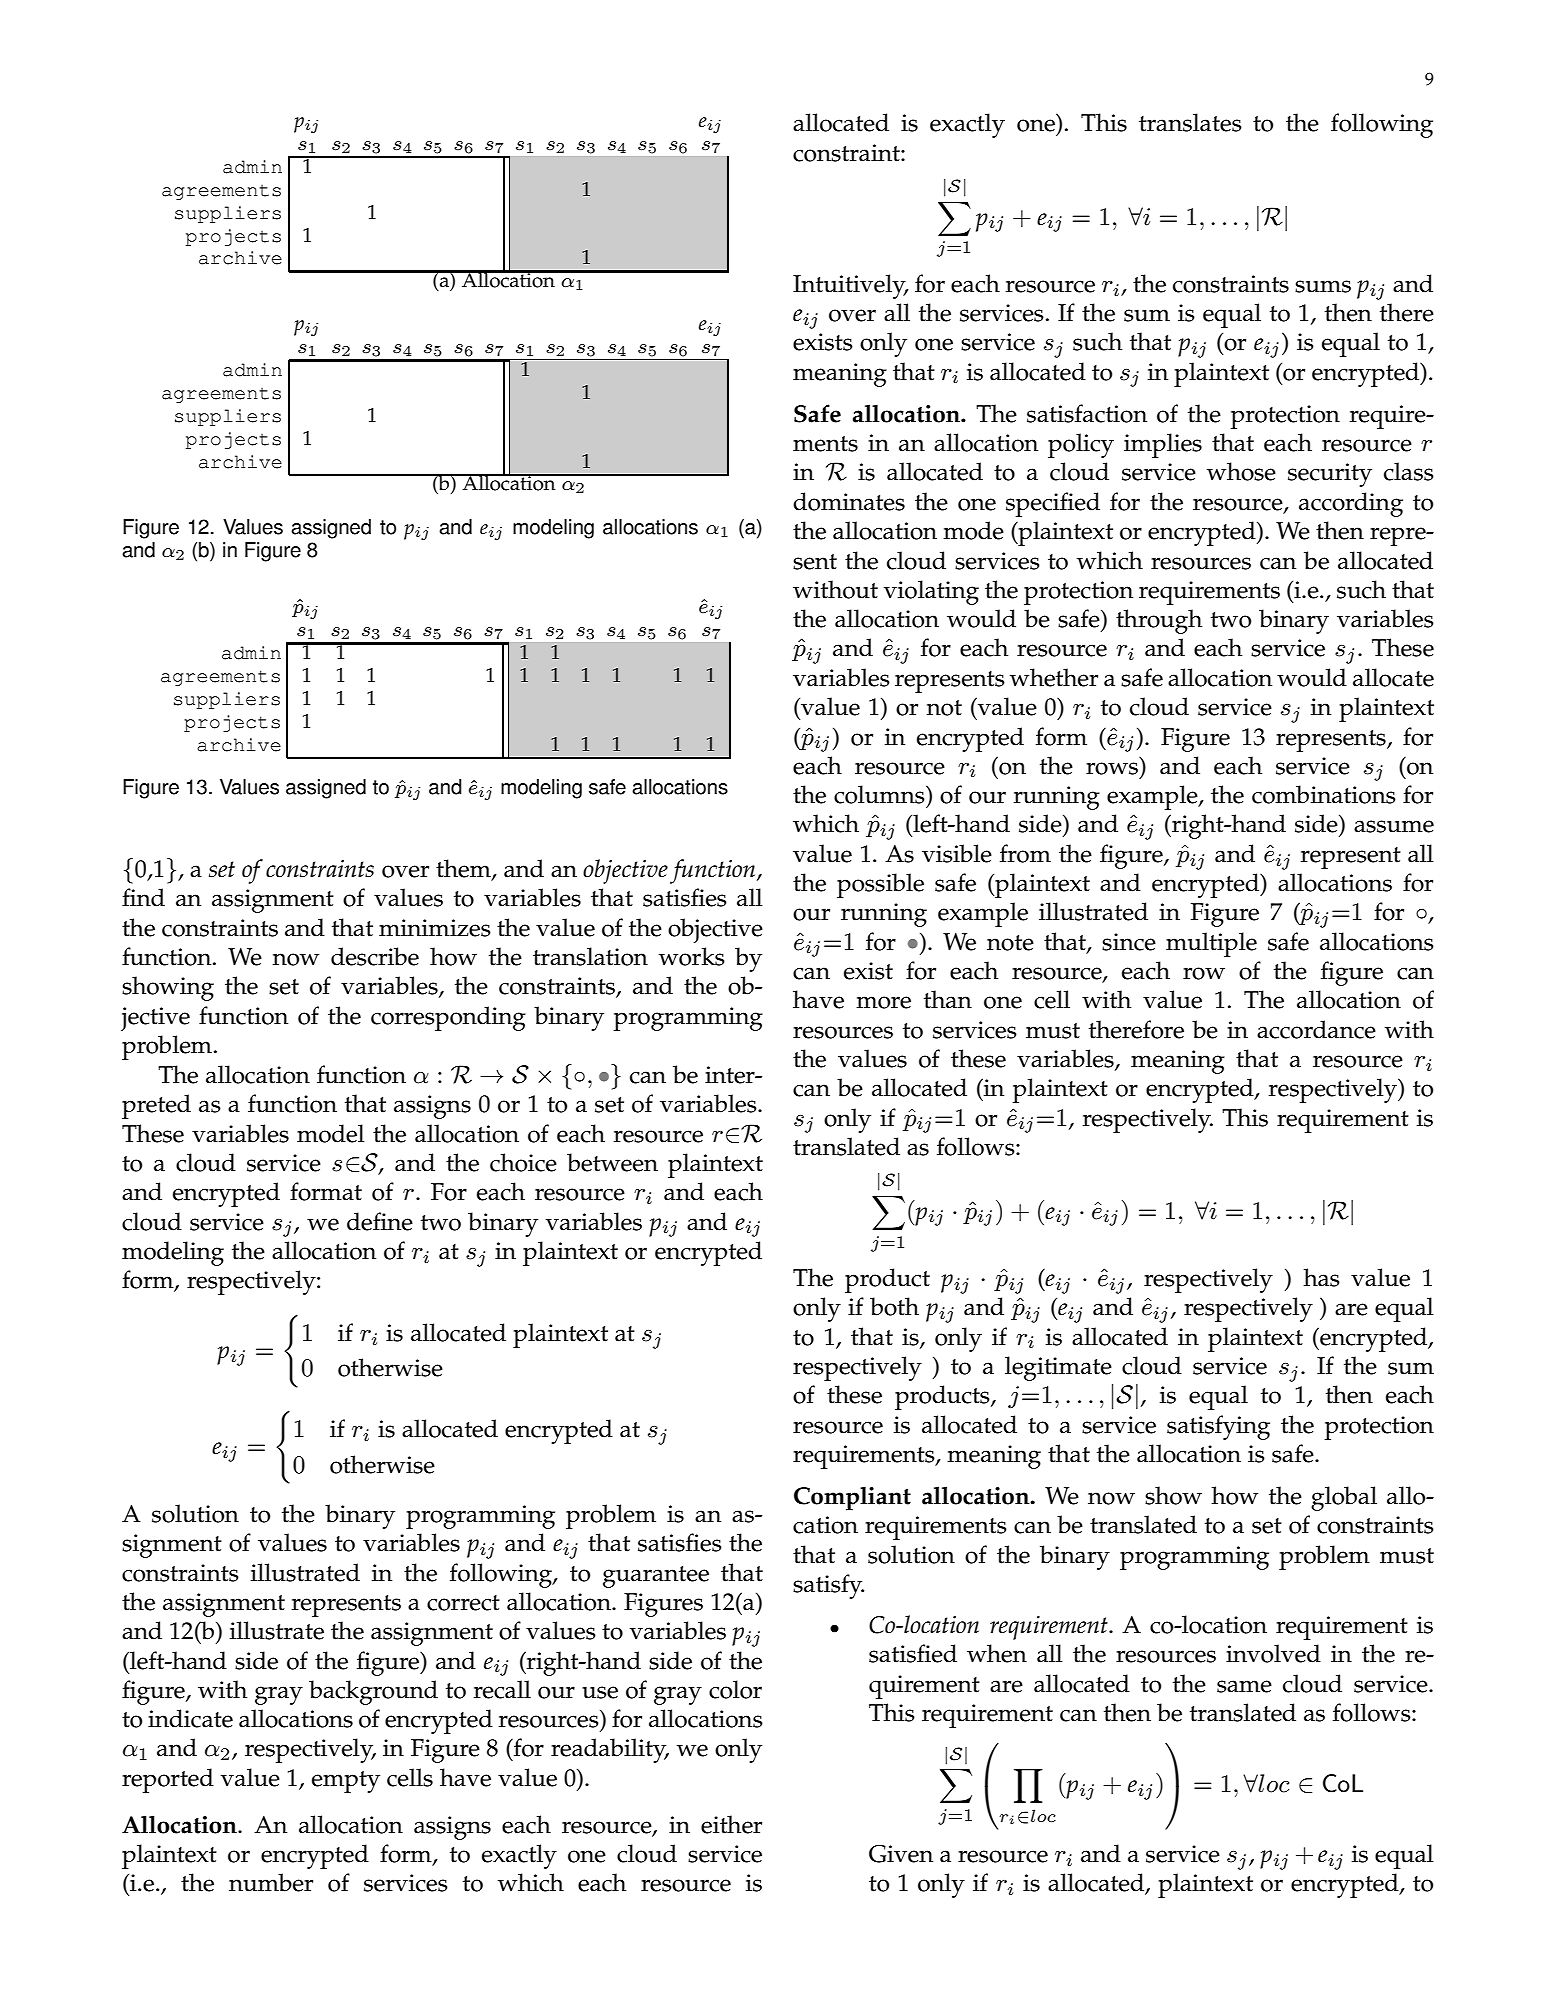 Image resolution: width=1556 pixels, height=2013 pixels. Describe the element at coordinates (271, 1882) in the document. I see `number` at that location.
